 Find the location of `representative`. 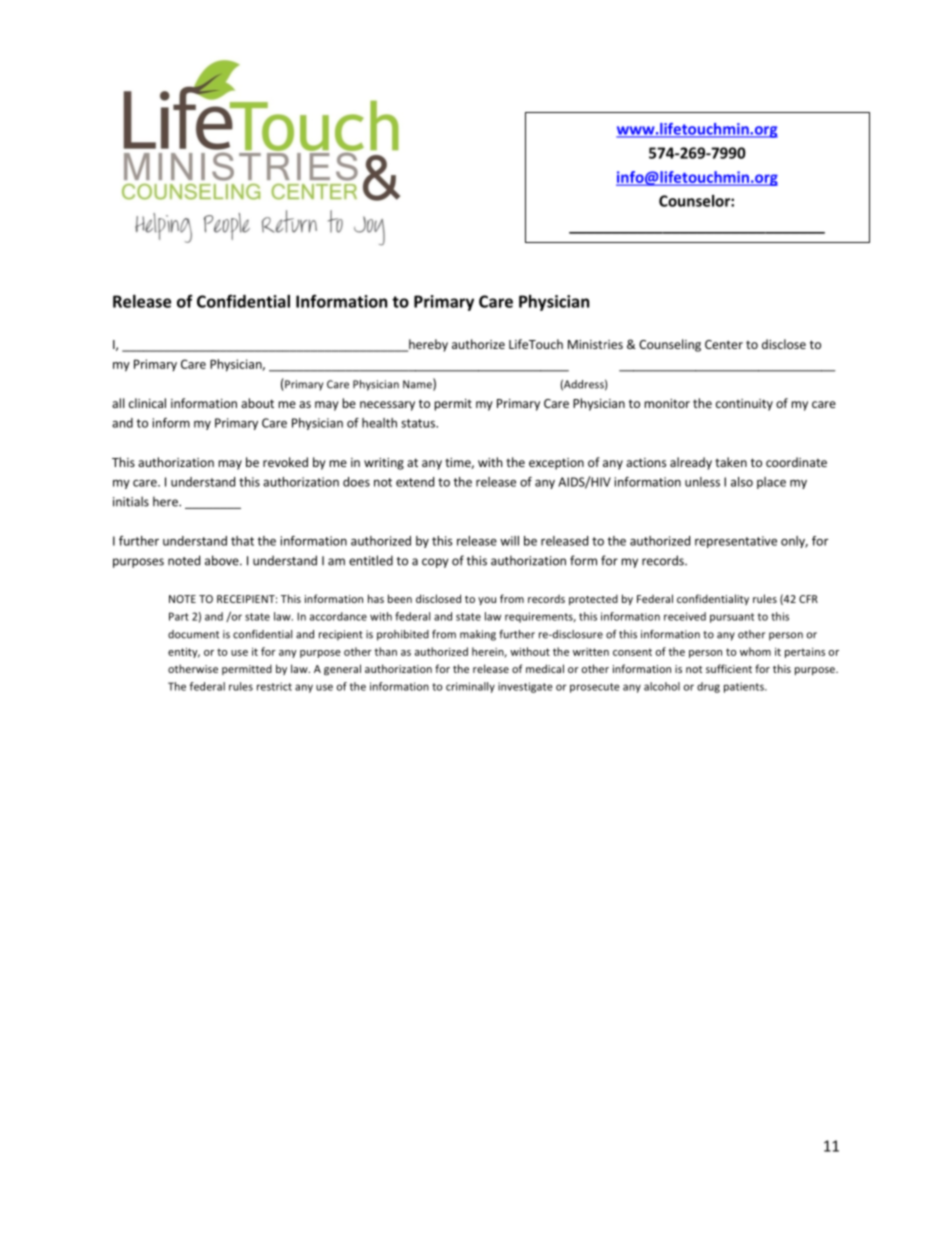

representative is located at coordinates (736, 542).
